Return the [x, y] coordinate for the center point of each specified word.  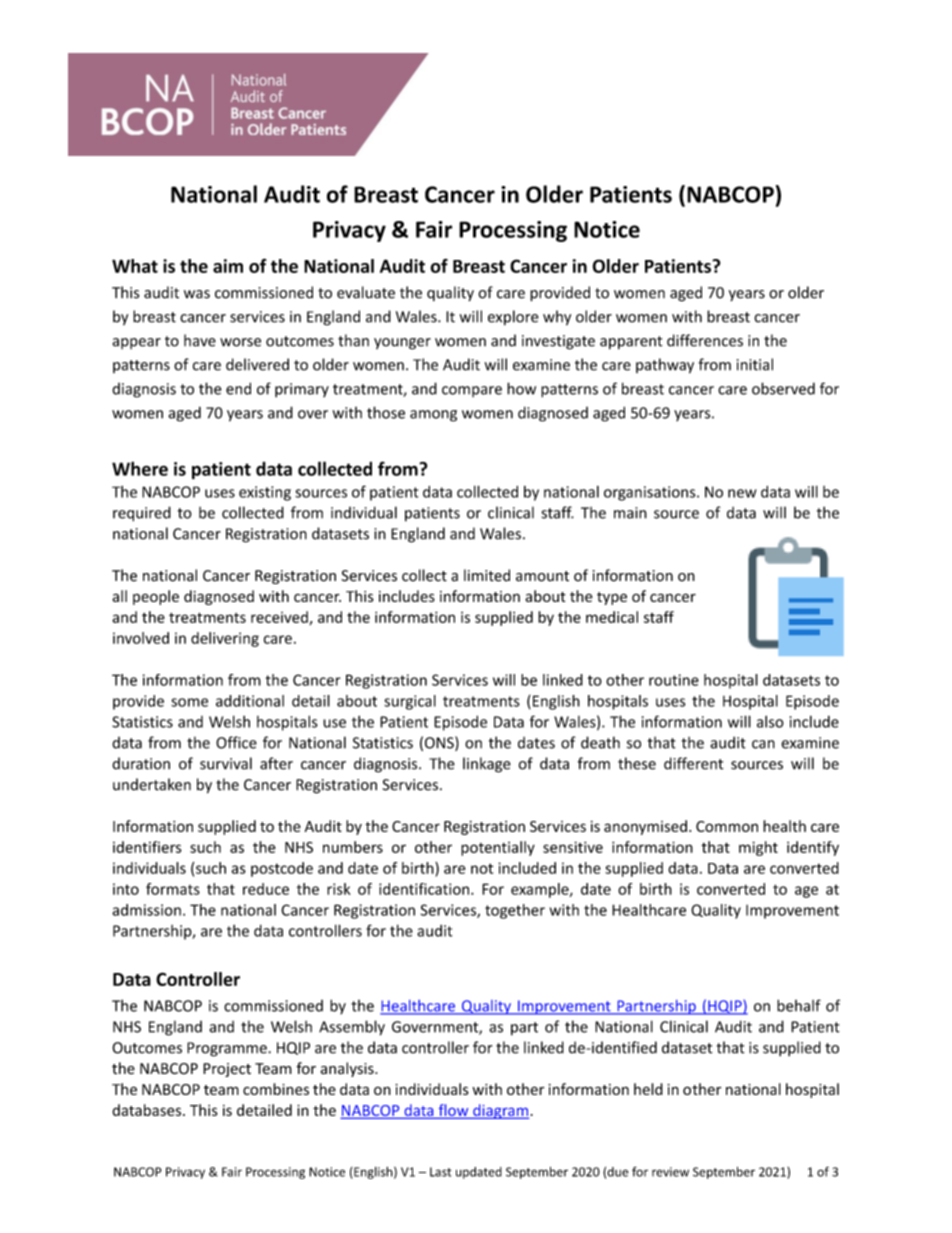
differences [705, 340]
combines [276, 1089]
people [156, 597]
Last [440, 1172]
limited [487, 575]
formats [173, 889]
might [758, 848]
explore [513, 318]
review [670, 1172]
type [612, 598]
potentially [498, 848]
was [197, 294]
